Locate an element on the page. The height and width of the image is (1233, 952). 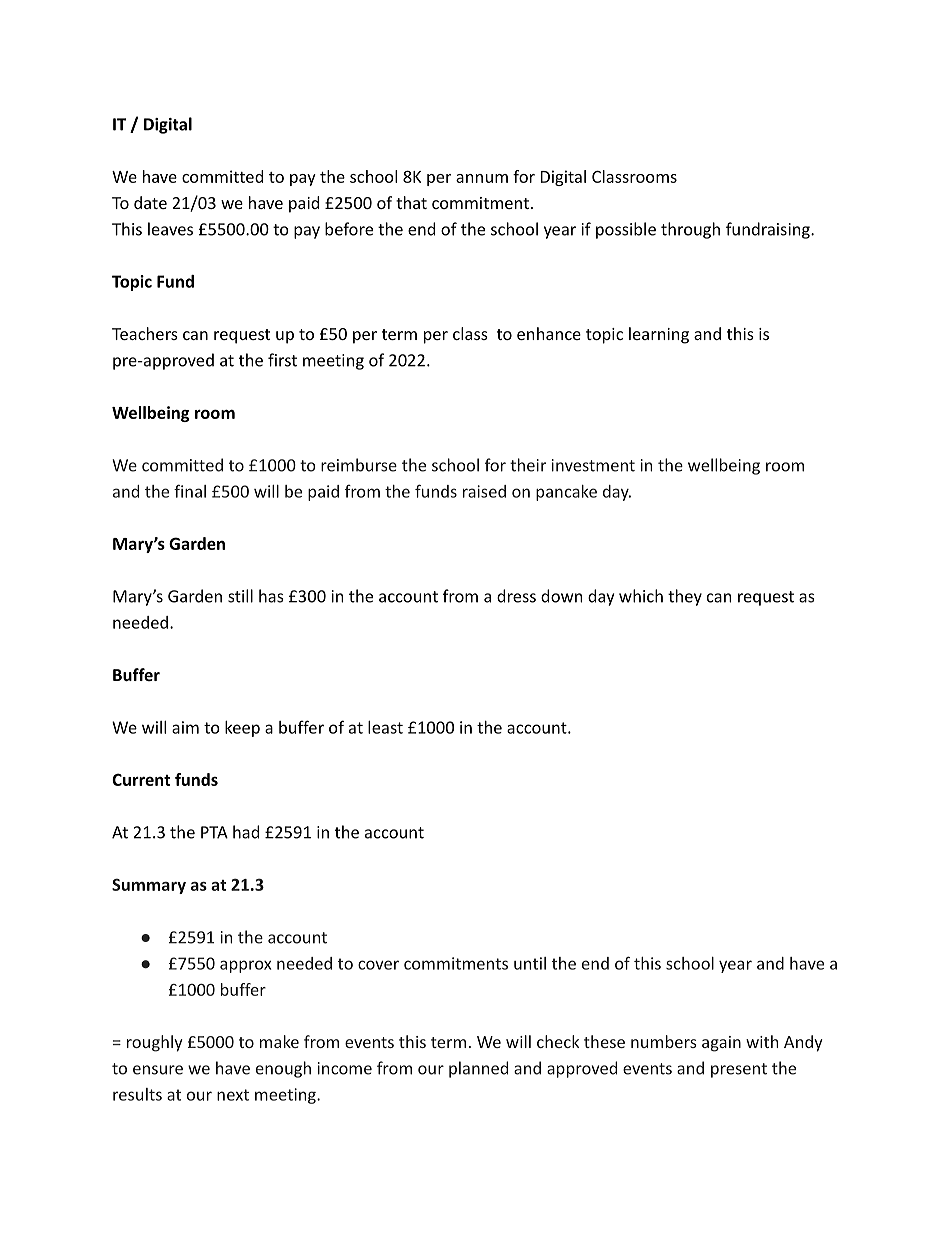
annum is located at coordinates (482, 178).
